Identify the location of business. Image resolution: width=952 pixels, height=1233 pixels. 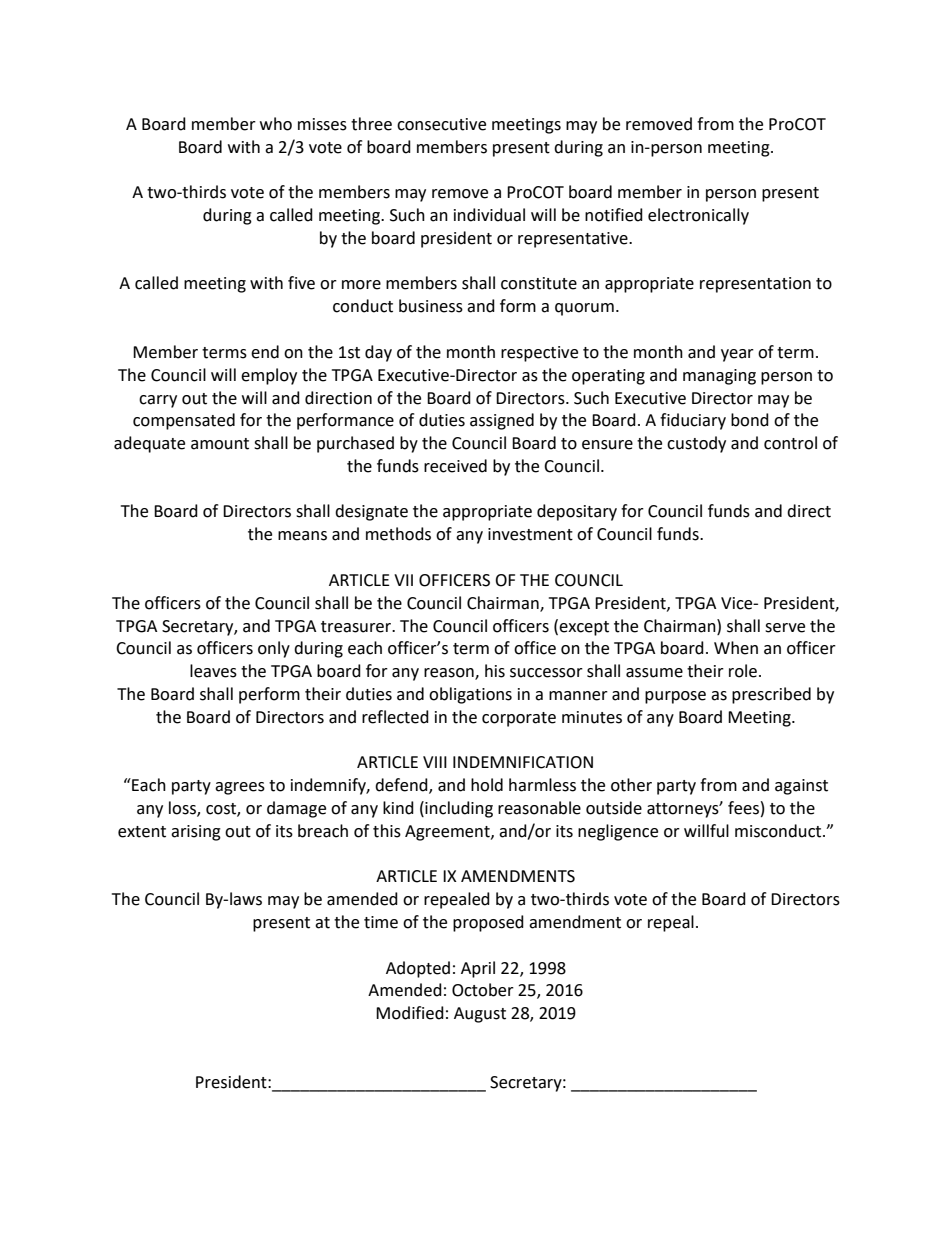
(431, 306).
